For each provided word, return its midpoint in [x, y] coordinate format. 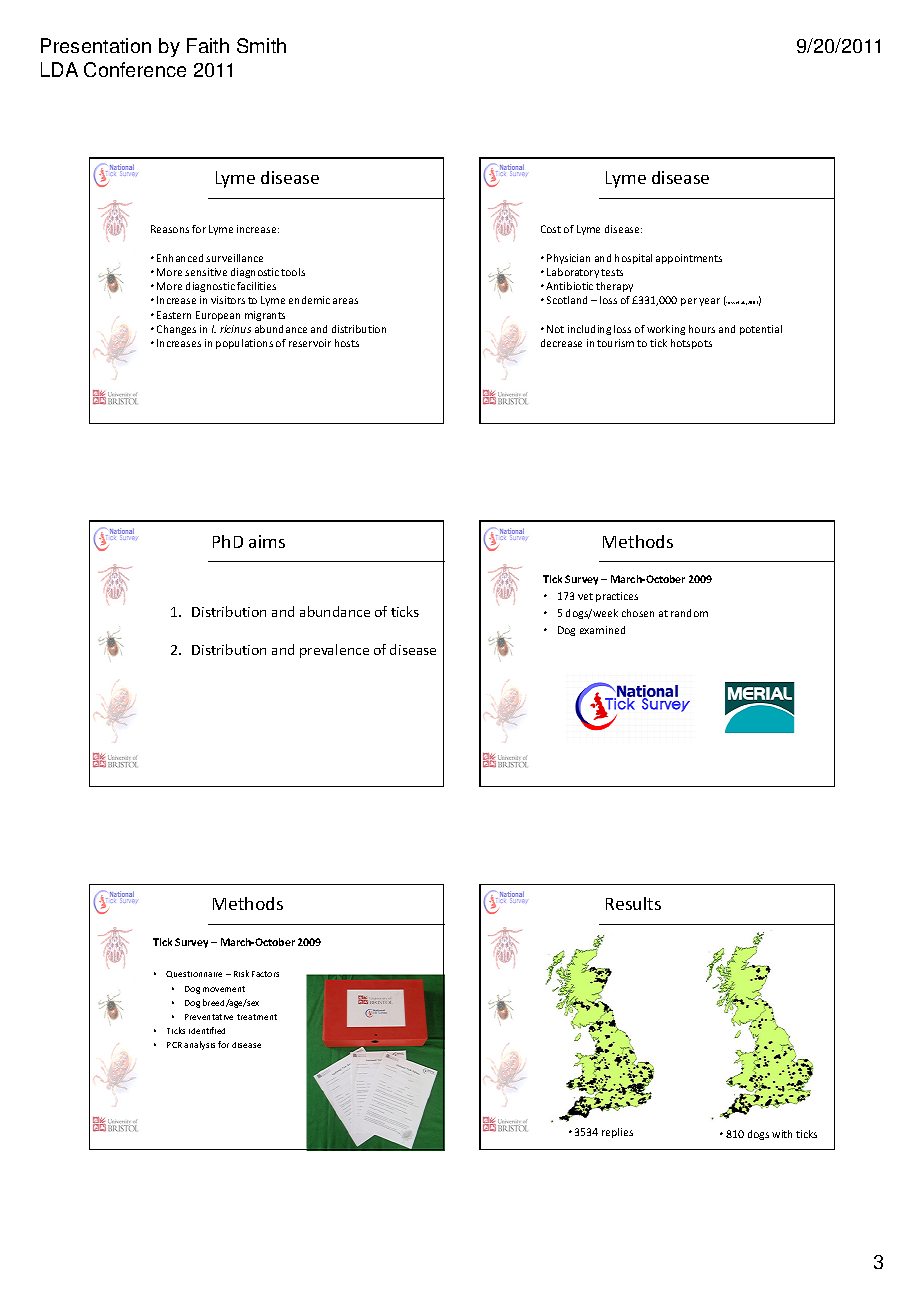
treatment [257, 1017]
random [689, 613]
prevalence [334, 651]
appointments [689, 259]
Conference [135, 69]
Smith [261, 45]
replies [617, 1133]
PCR [174, 1045]
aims [267, 541]
